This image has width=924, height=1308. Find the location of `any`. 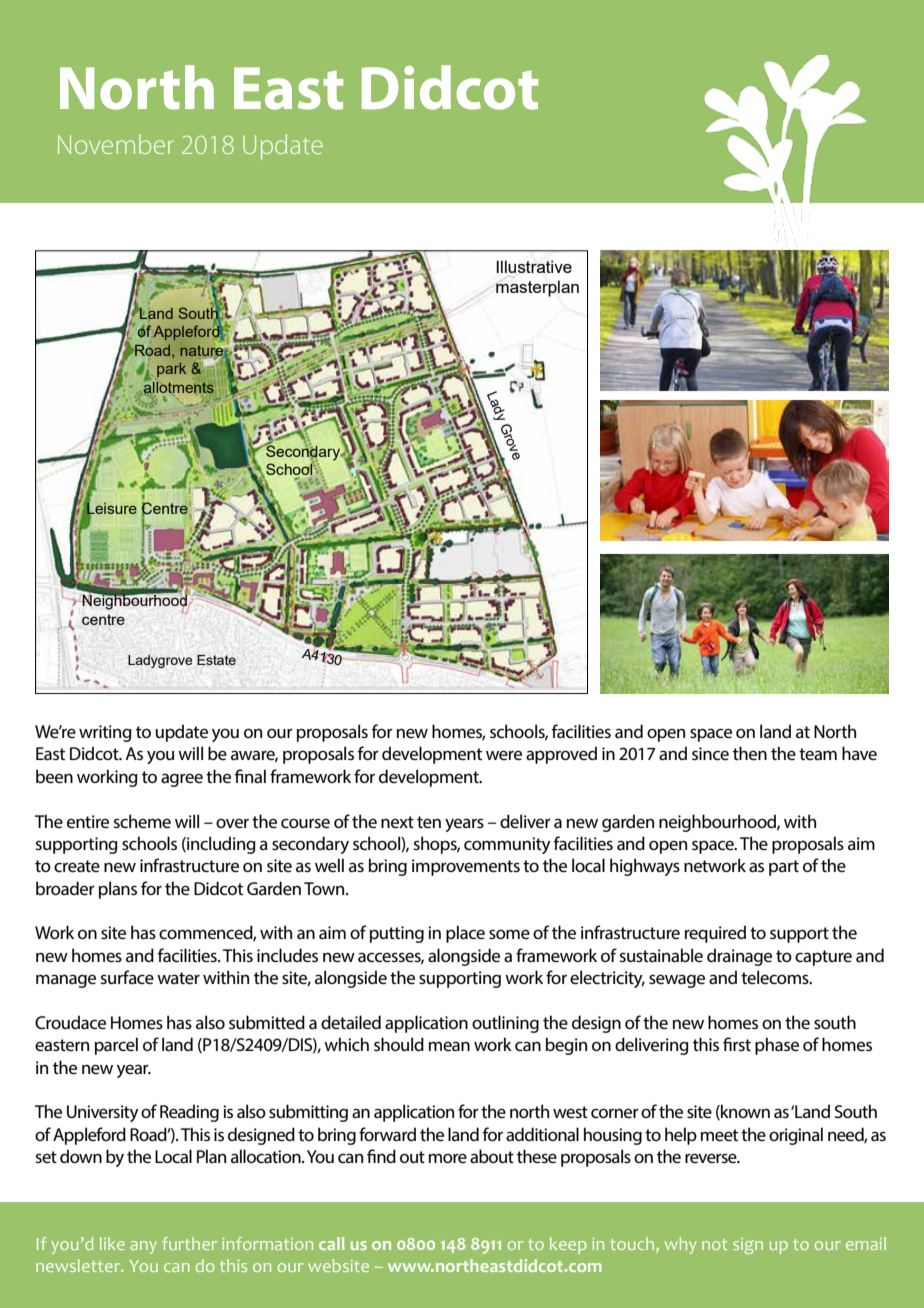

any is located at coordinates (143, 1247).
